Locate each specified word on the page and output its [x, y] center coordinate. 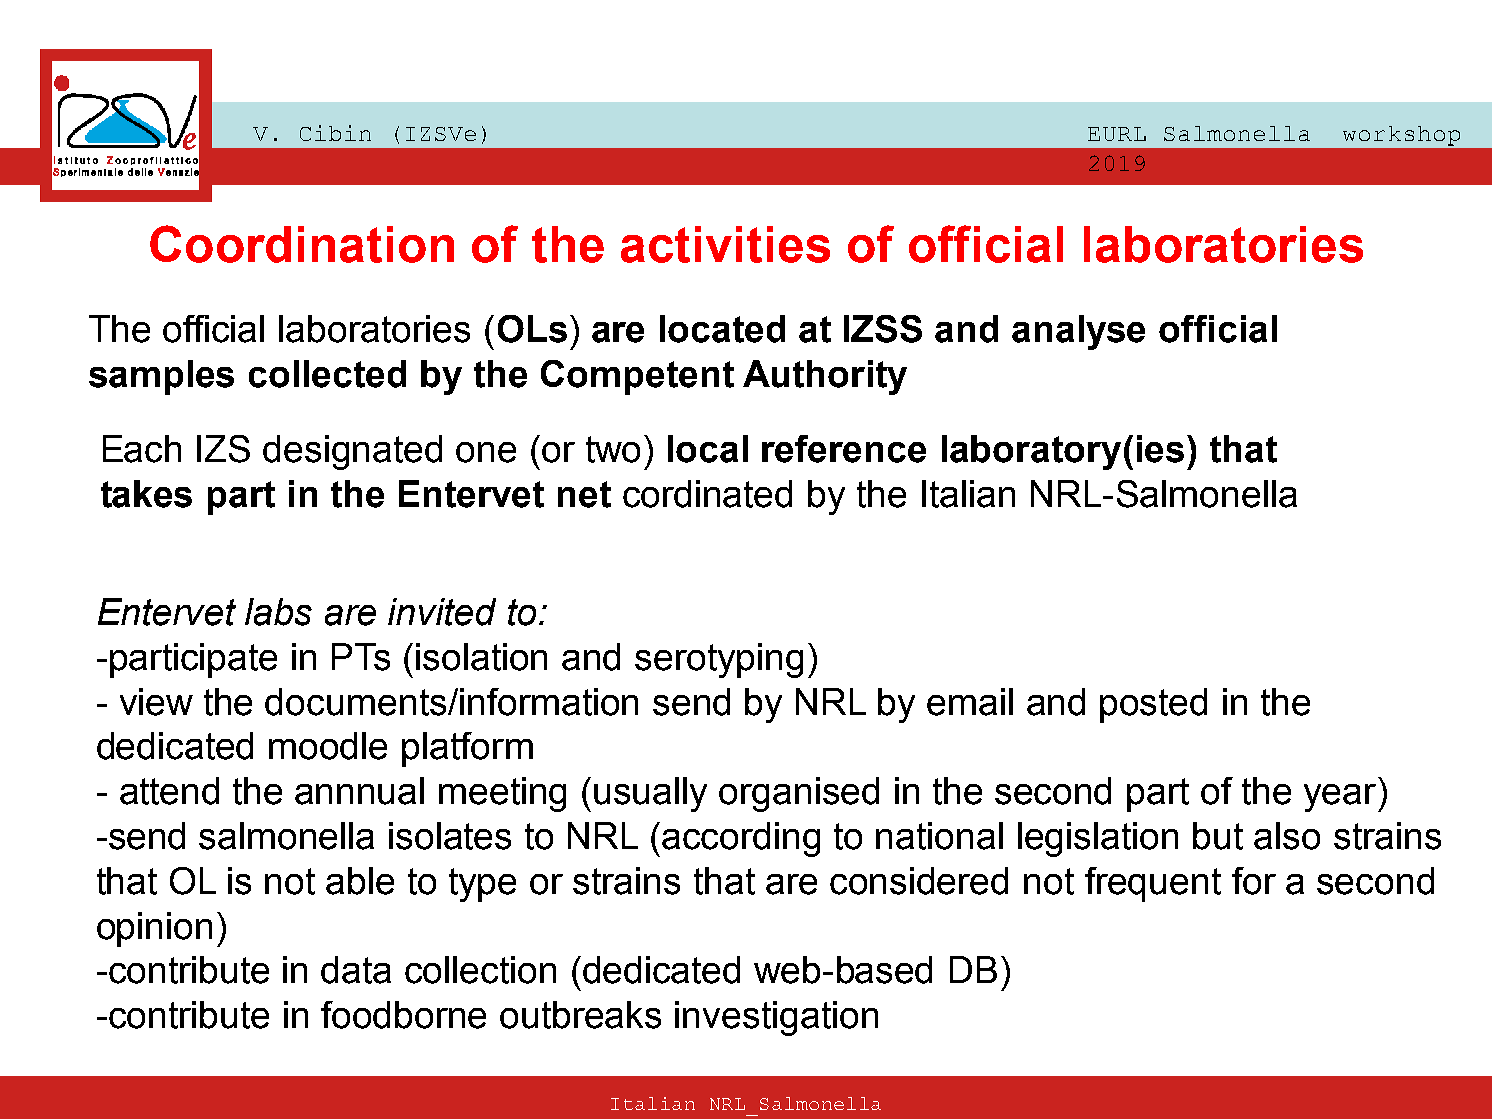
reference [844, 449]
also [1287, 836]
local [708, 449]
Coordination [302, 244]
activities [725, 244]
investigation [776, 1018]
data [356, 970]
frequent [1153, 884]
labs [278, 612]
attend [169, 791]
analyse [1078, 332]
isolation [481, 657]
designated [352, 452]
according [741, 839]
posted [1153, 705]
